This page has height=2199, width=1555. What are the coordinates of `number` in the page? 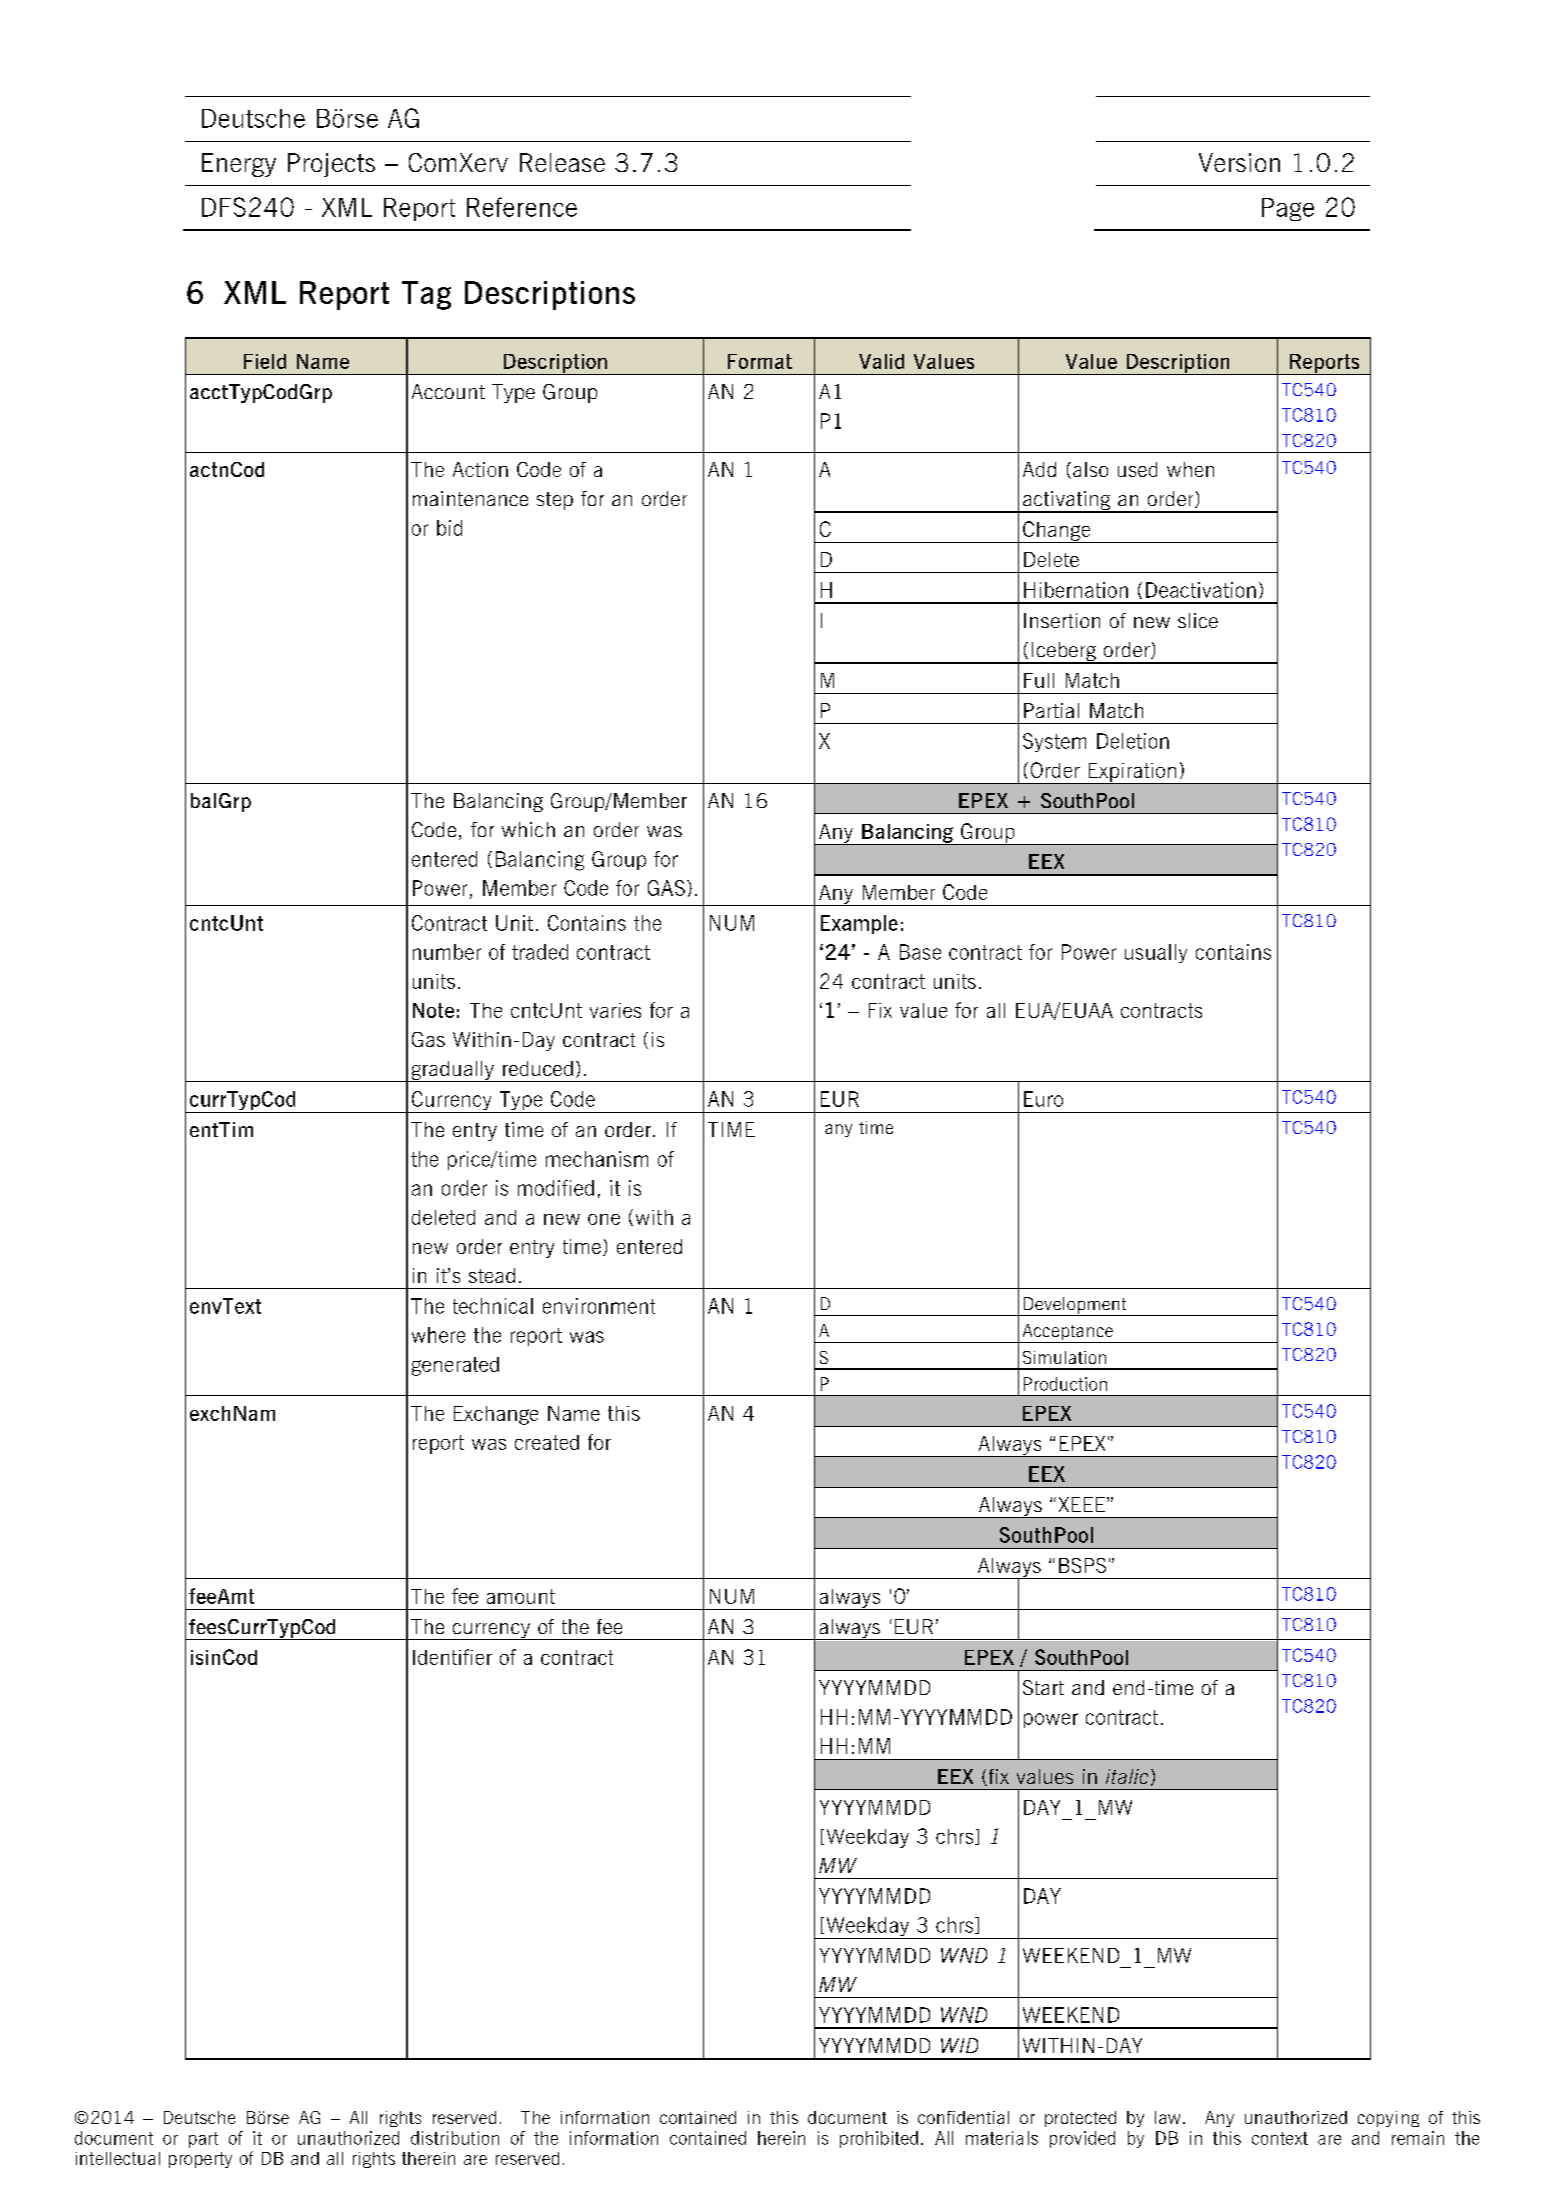 It's located at (447, 952).
